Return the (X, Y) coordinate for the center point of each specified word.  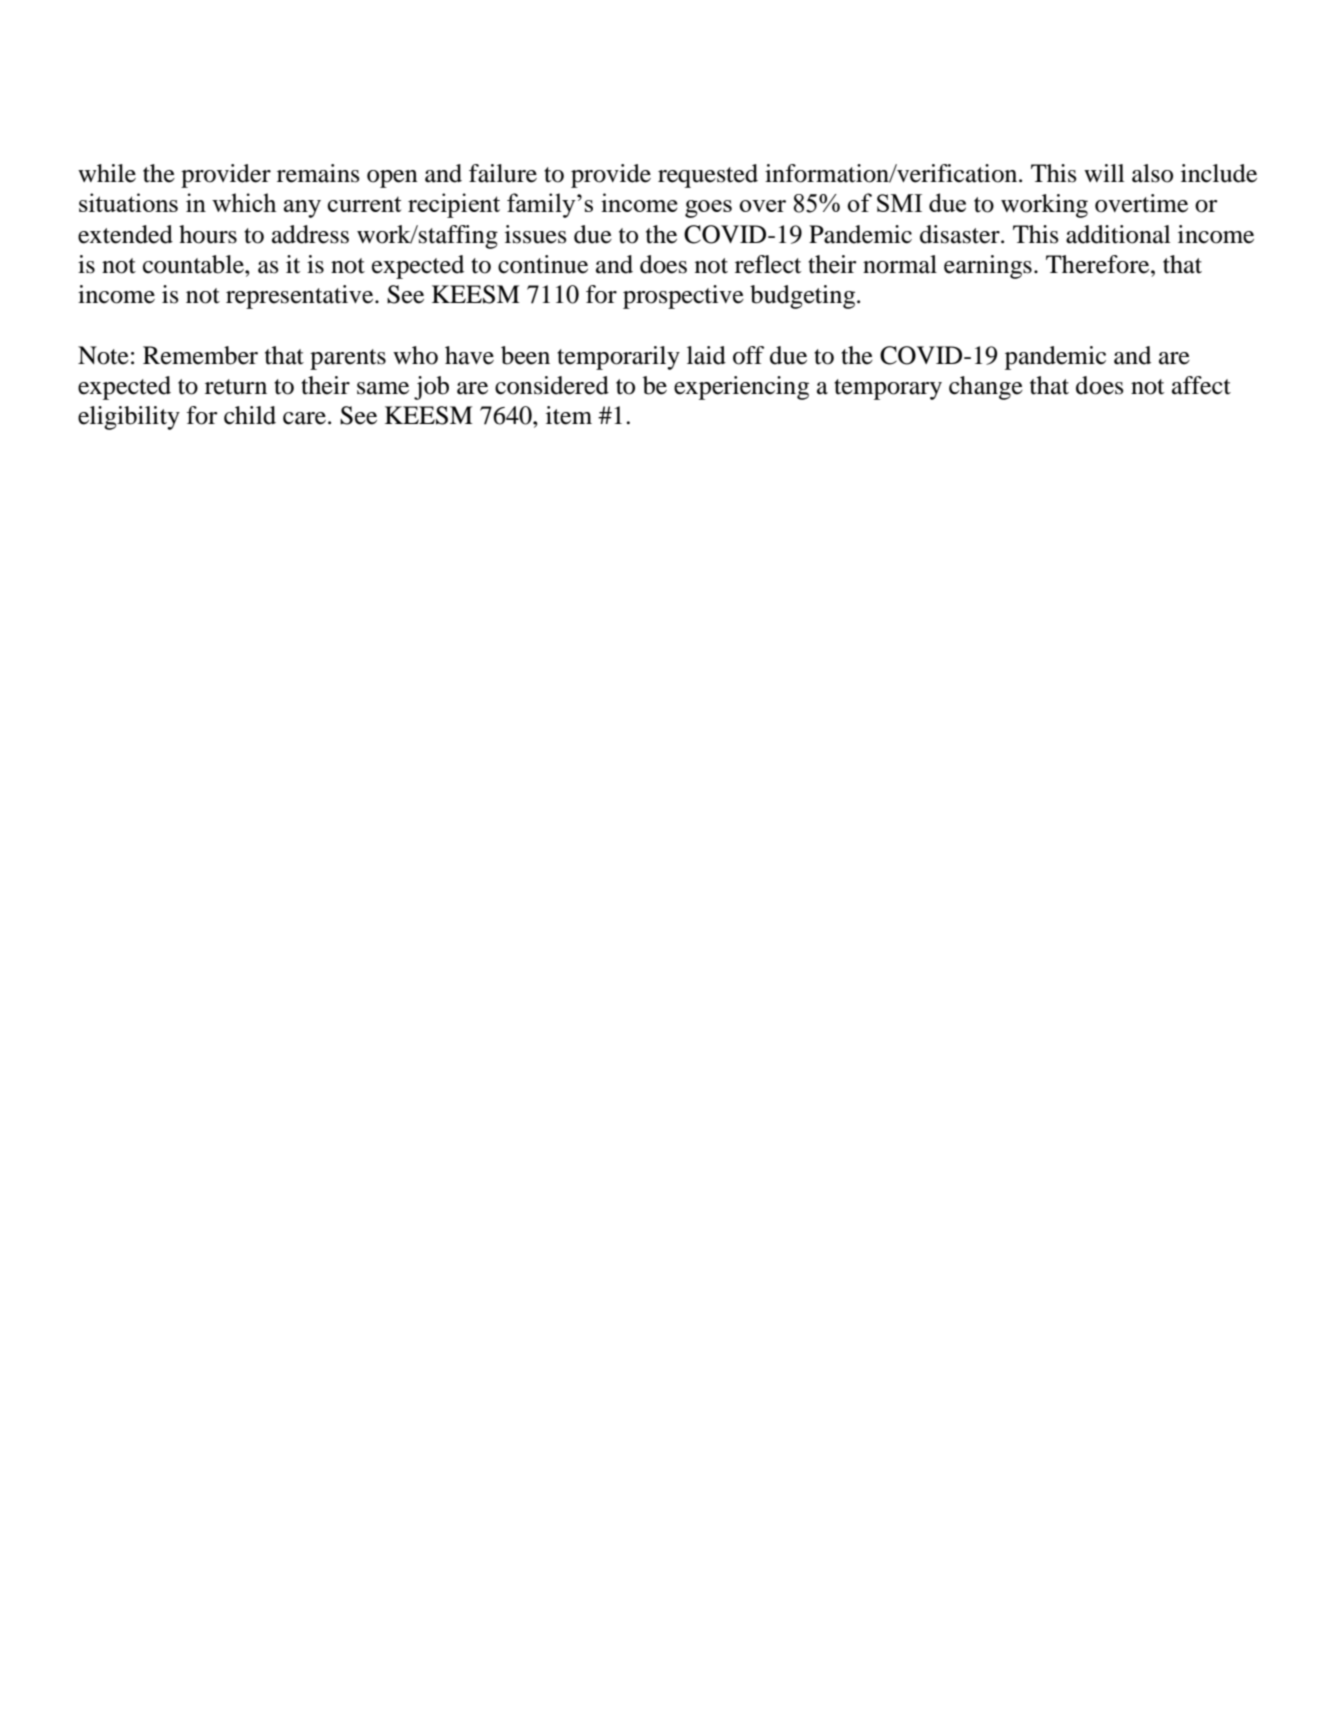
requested (708, 176)
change (986, 388)
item (569, 415)
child (250, 415)
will (1104, 173)
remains (318, 173)
